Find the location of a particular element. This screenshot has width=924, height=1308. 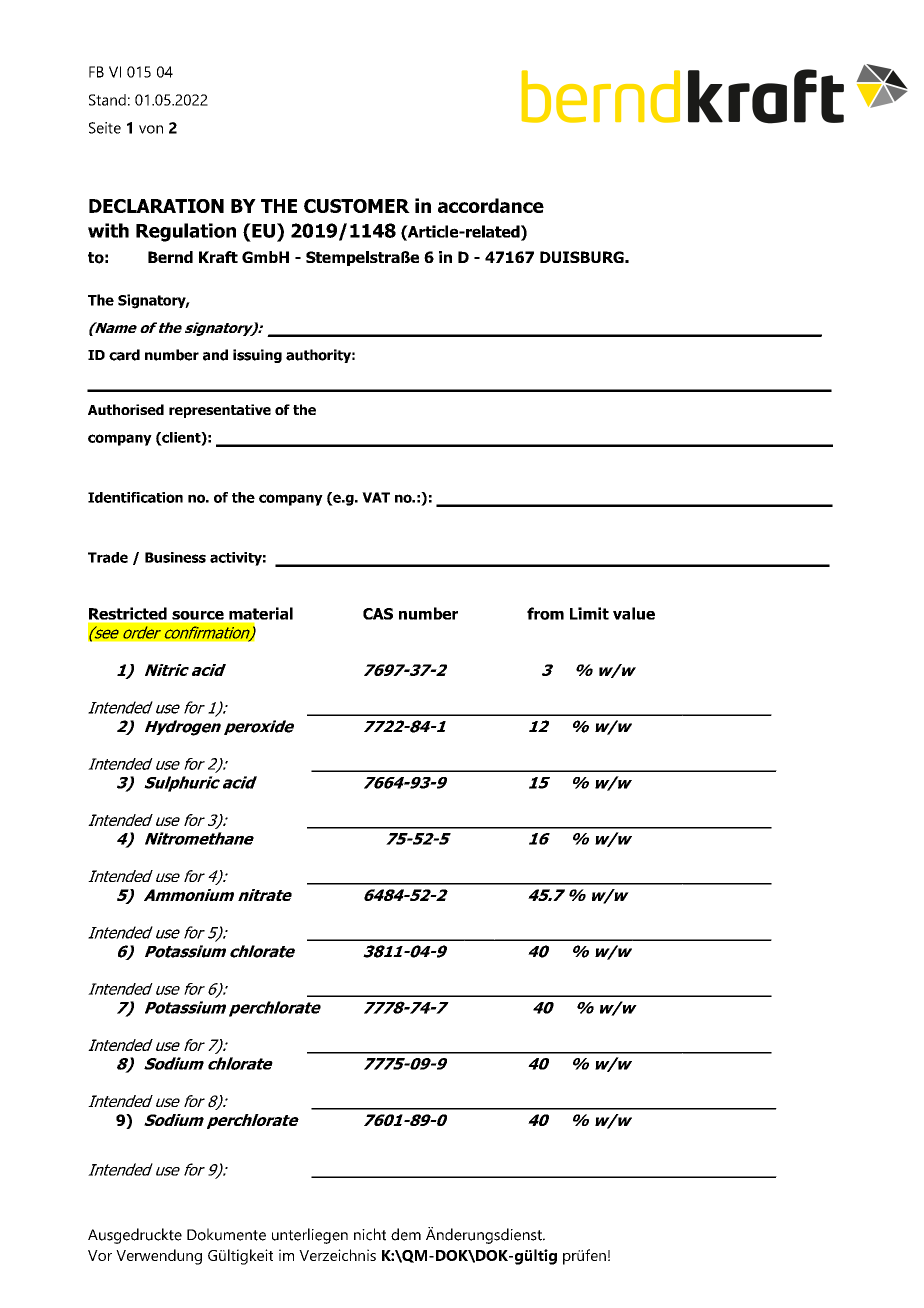

nicht is located at coordinates (370, 1234).
